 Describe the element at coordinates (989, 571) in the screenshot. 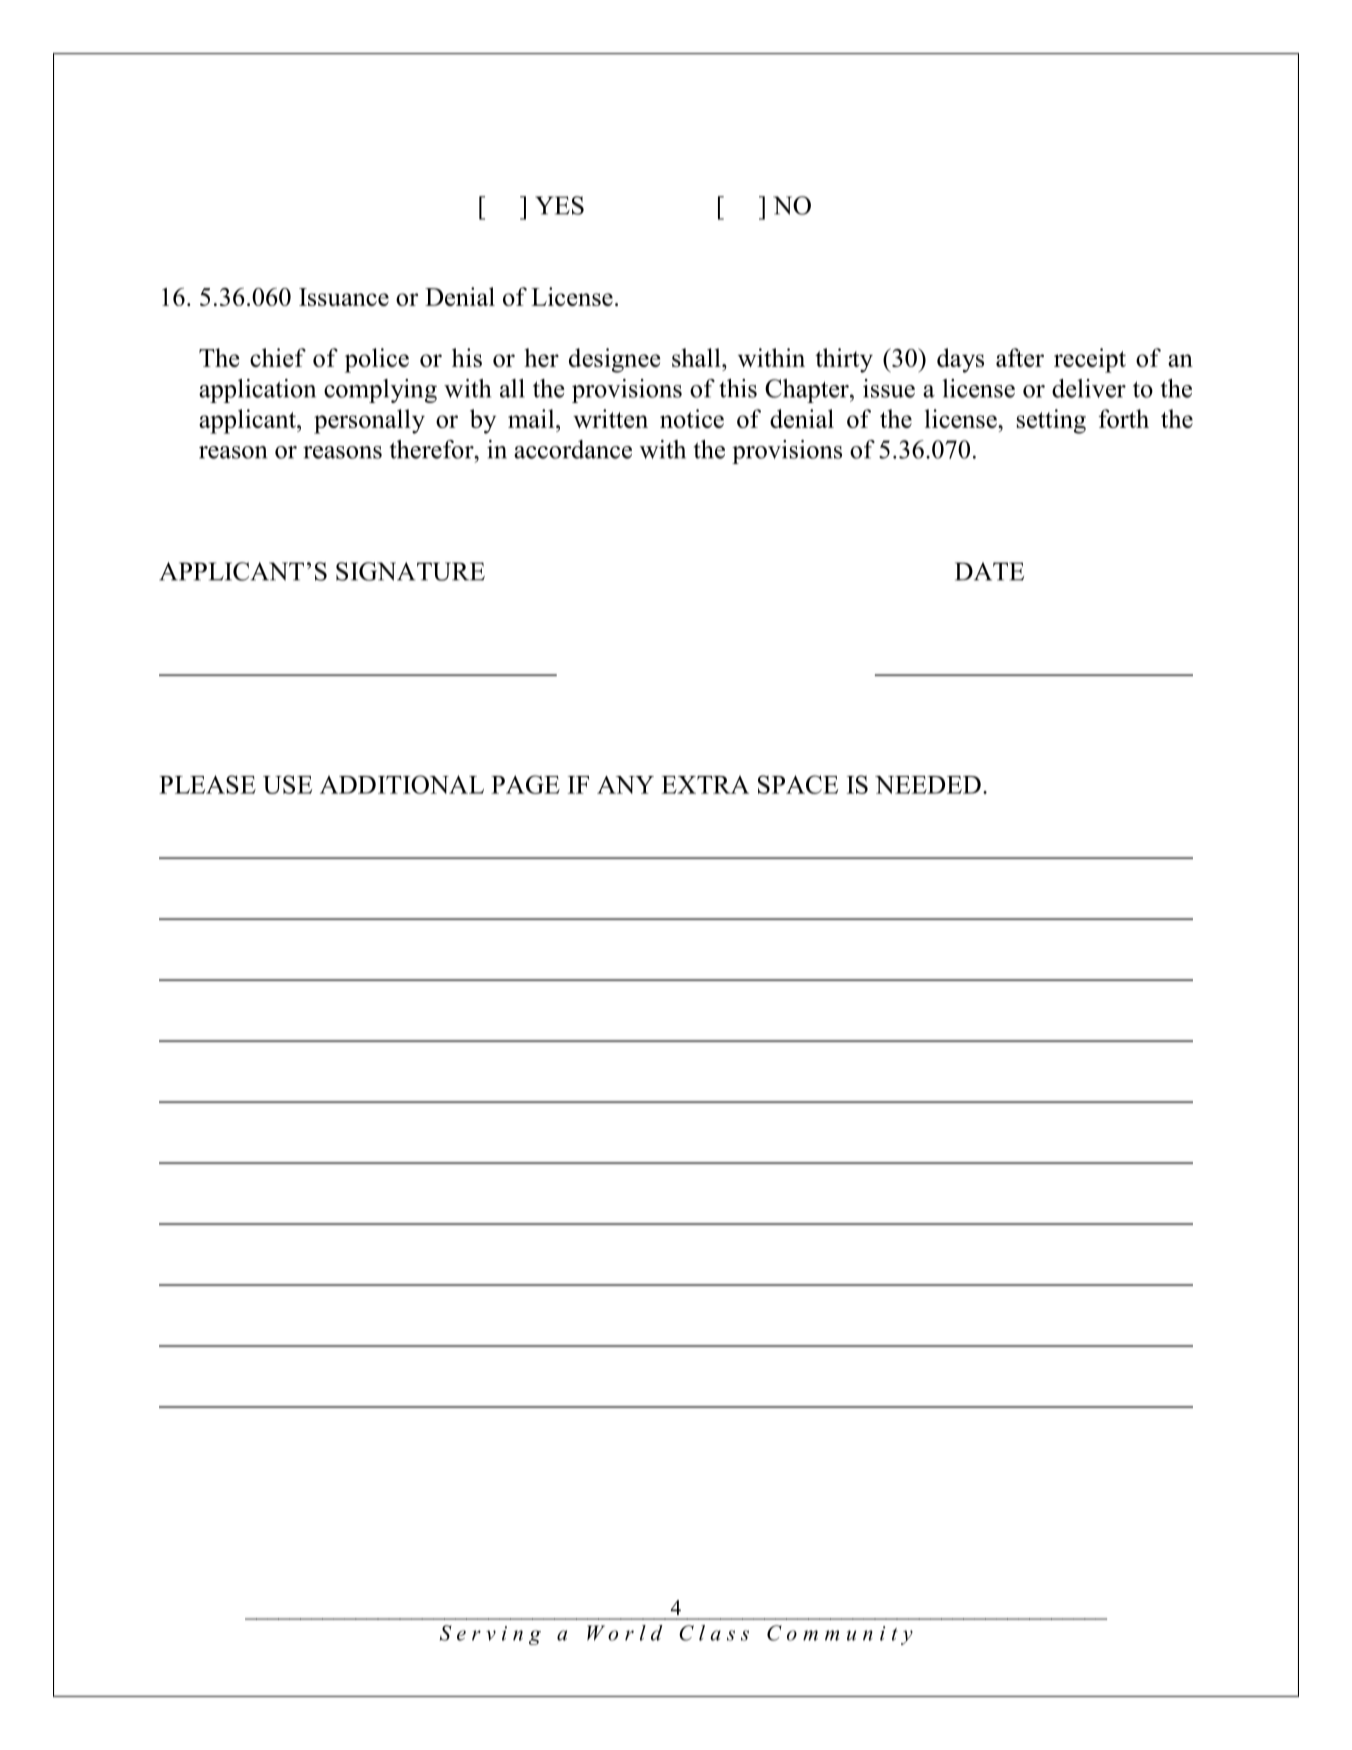

I see `DATE` at that location.
